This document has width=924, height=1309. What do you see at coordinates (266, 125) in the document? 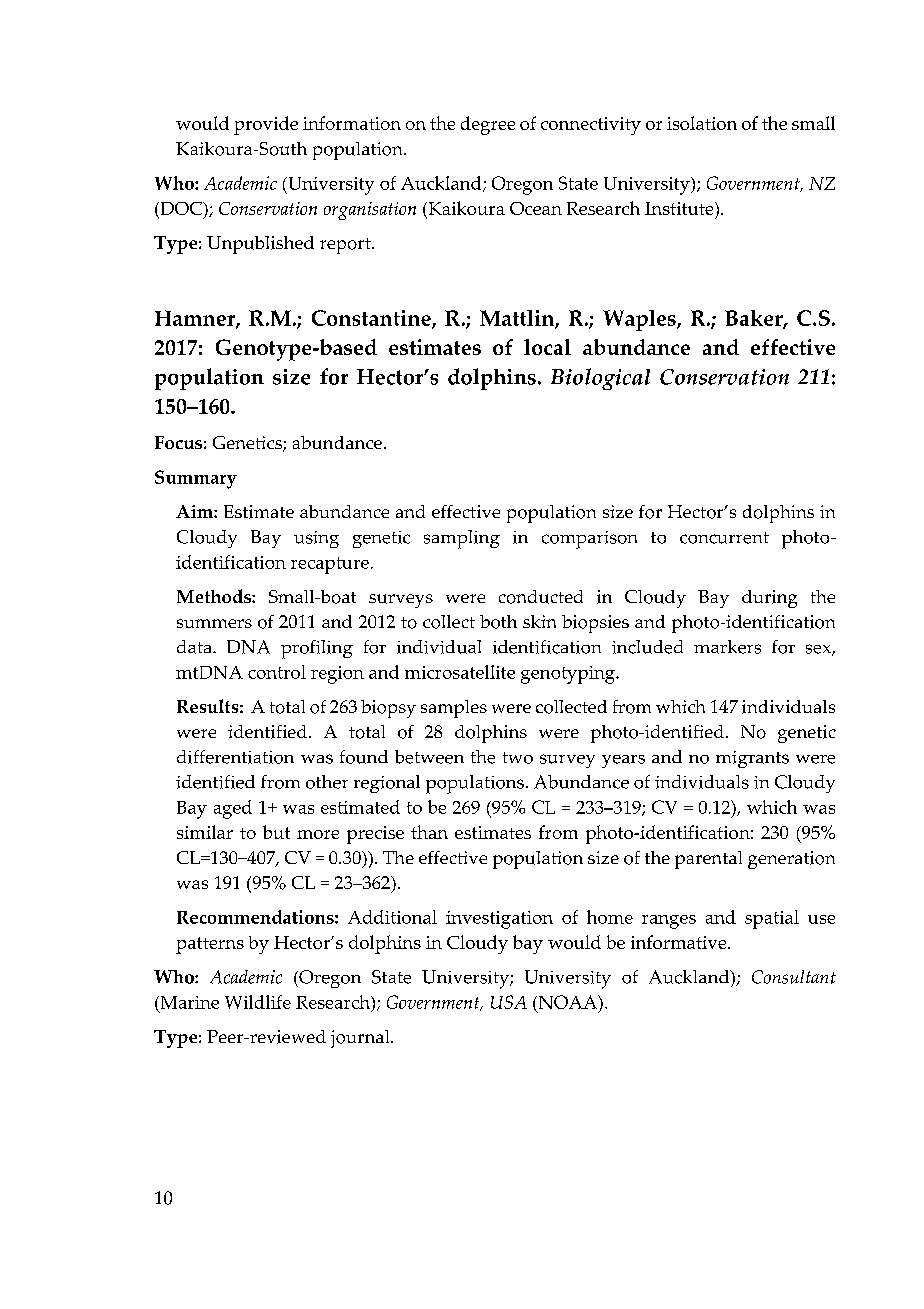
I see `provide` at bounding box center [266, 125].
